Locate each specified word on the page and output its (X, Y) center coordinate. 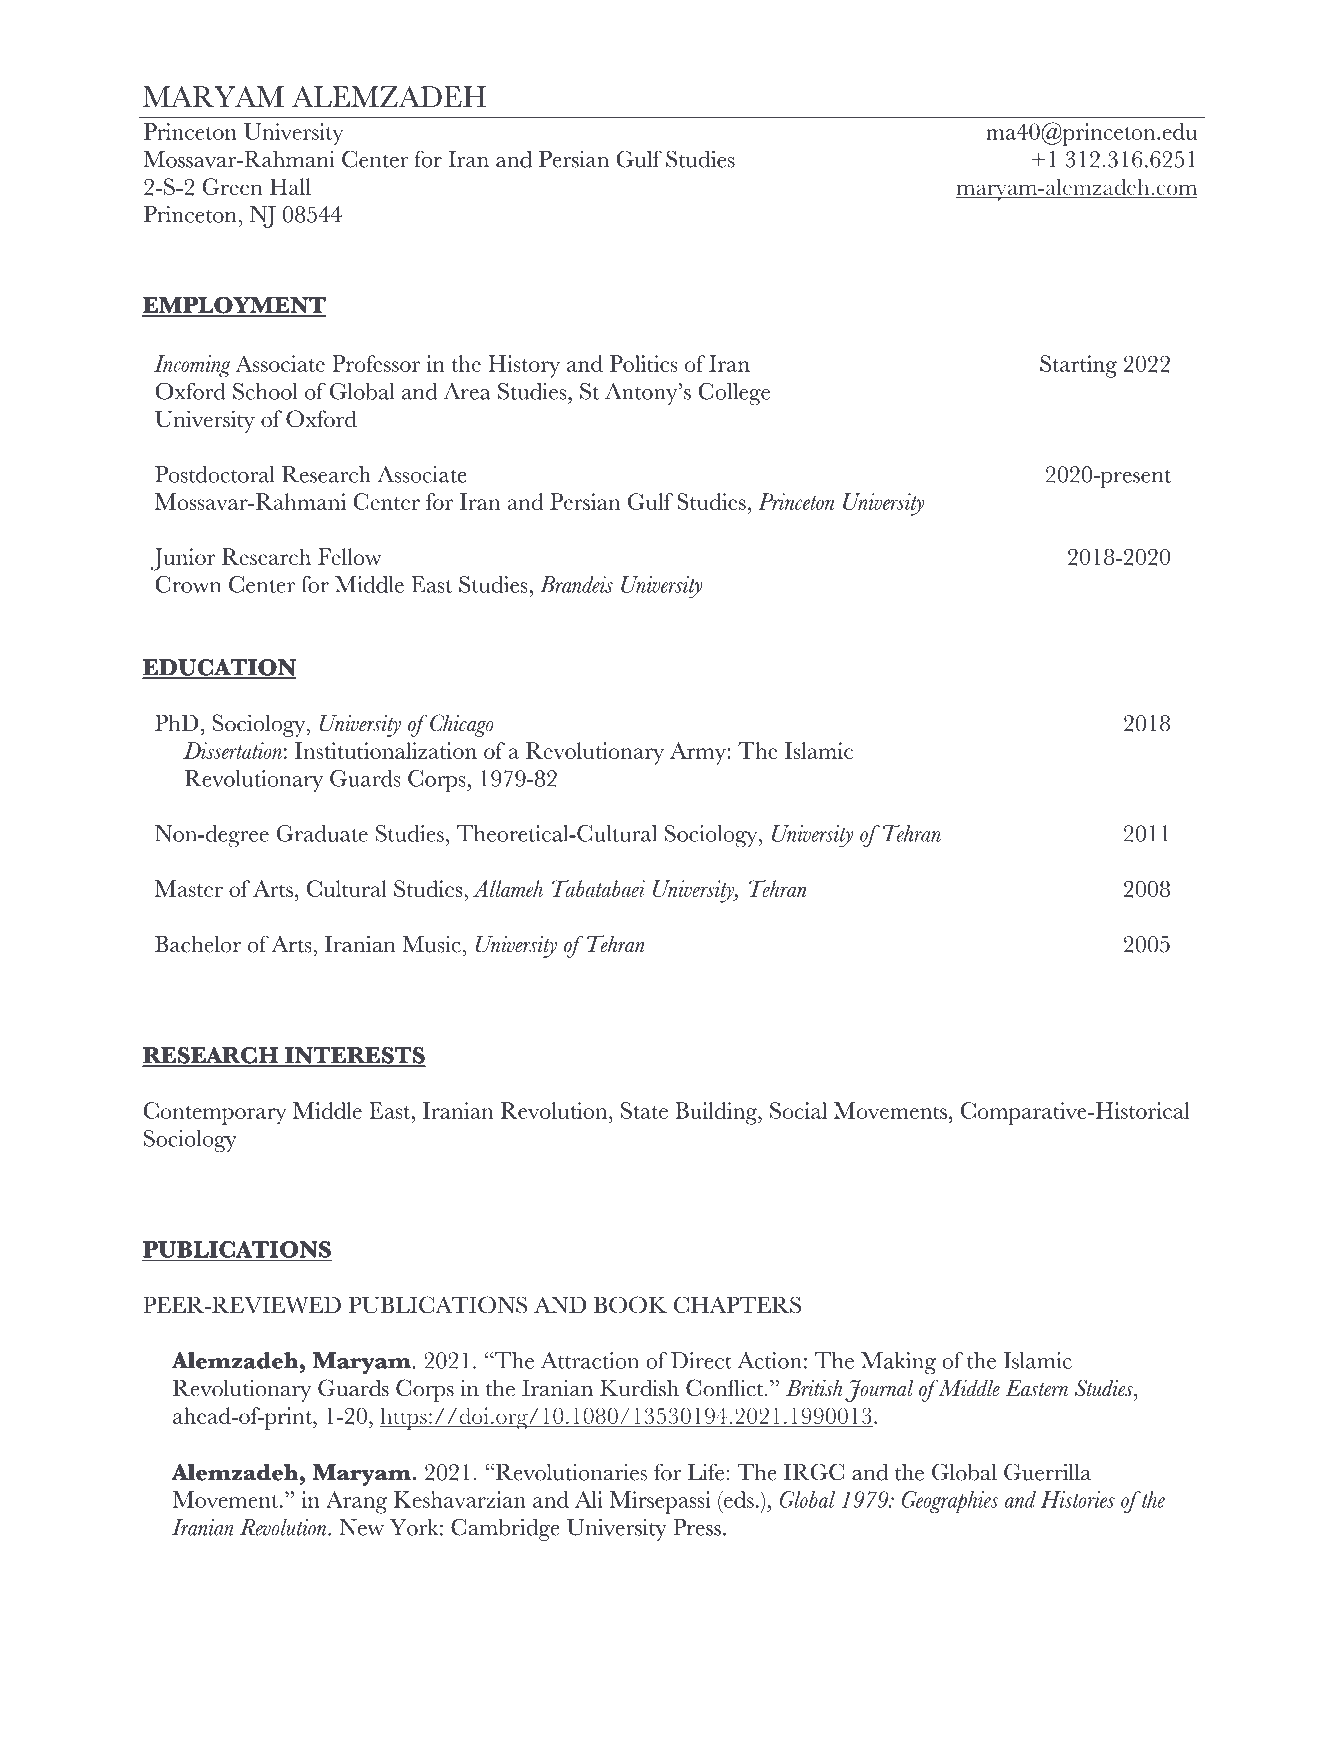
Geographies (950, 1502)
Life (706, 1472)
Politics (643, 363)
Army (699, 753)
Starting (1078, 366)
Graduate (322, 833)
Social (798, 1110)
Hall (290, 186)
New (361, 1527)
